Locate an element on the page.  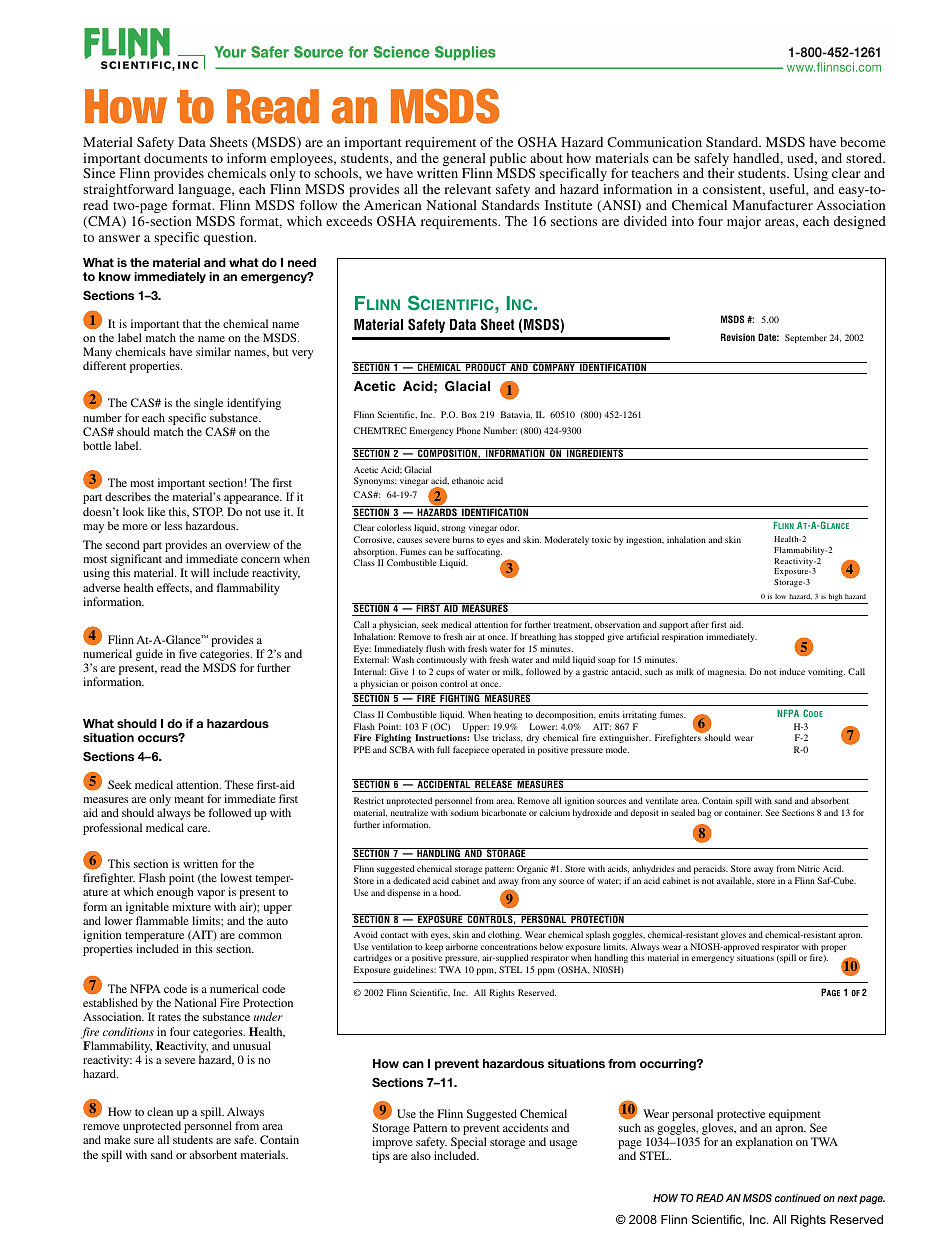
make is located at coordinates (117, 1139).
